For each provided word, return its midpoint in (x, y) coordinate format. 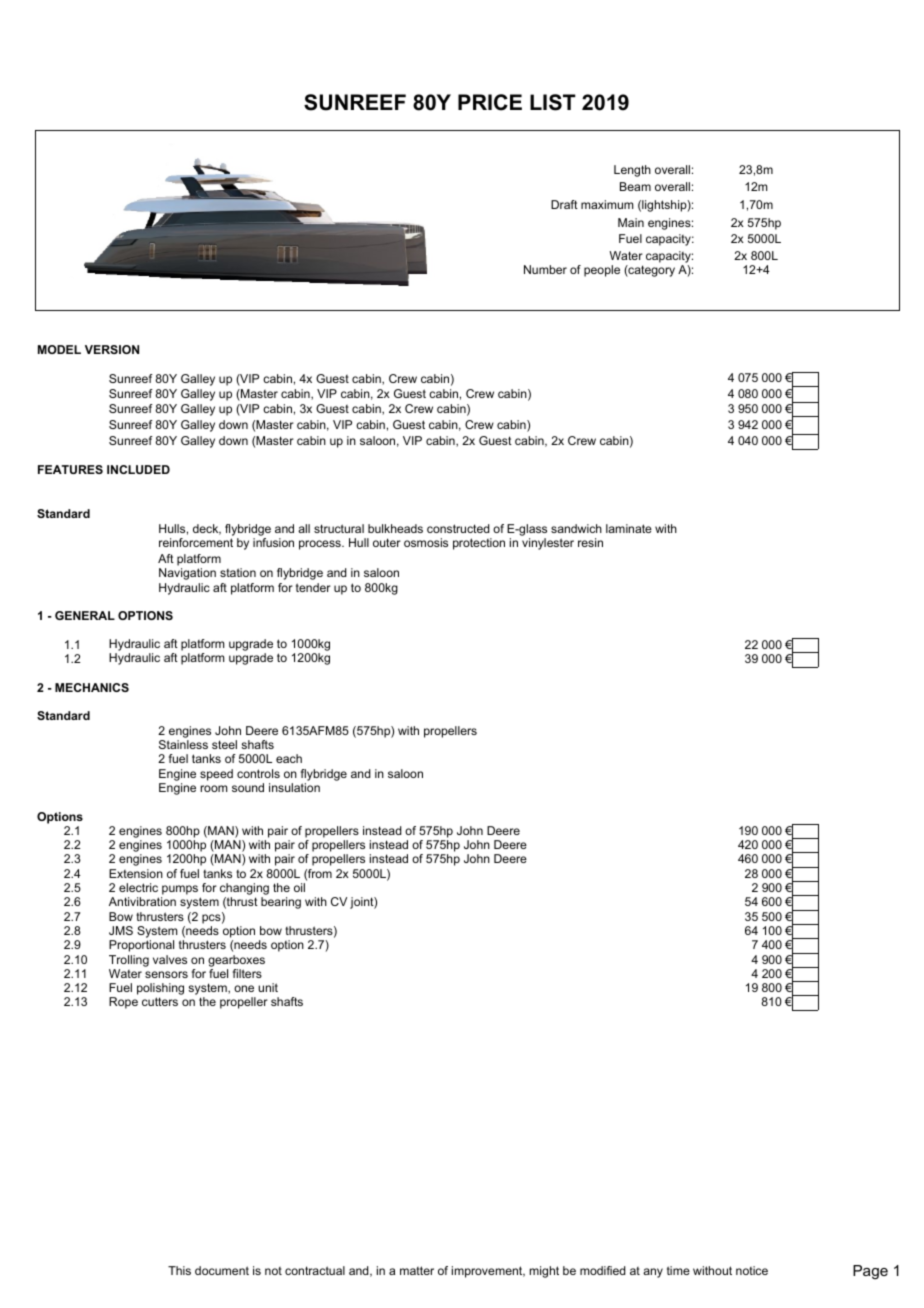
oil (299, 887)
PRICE (490, 102)
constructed (458, 528)
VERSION (112, 349)
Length (632, 171)
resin (590, 542)
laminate (629, 528)
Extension (136, 873)
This (179, 1270)
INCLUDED (138, 469)
